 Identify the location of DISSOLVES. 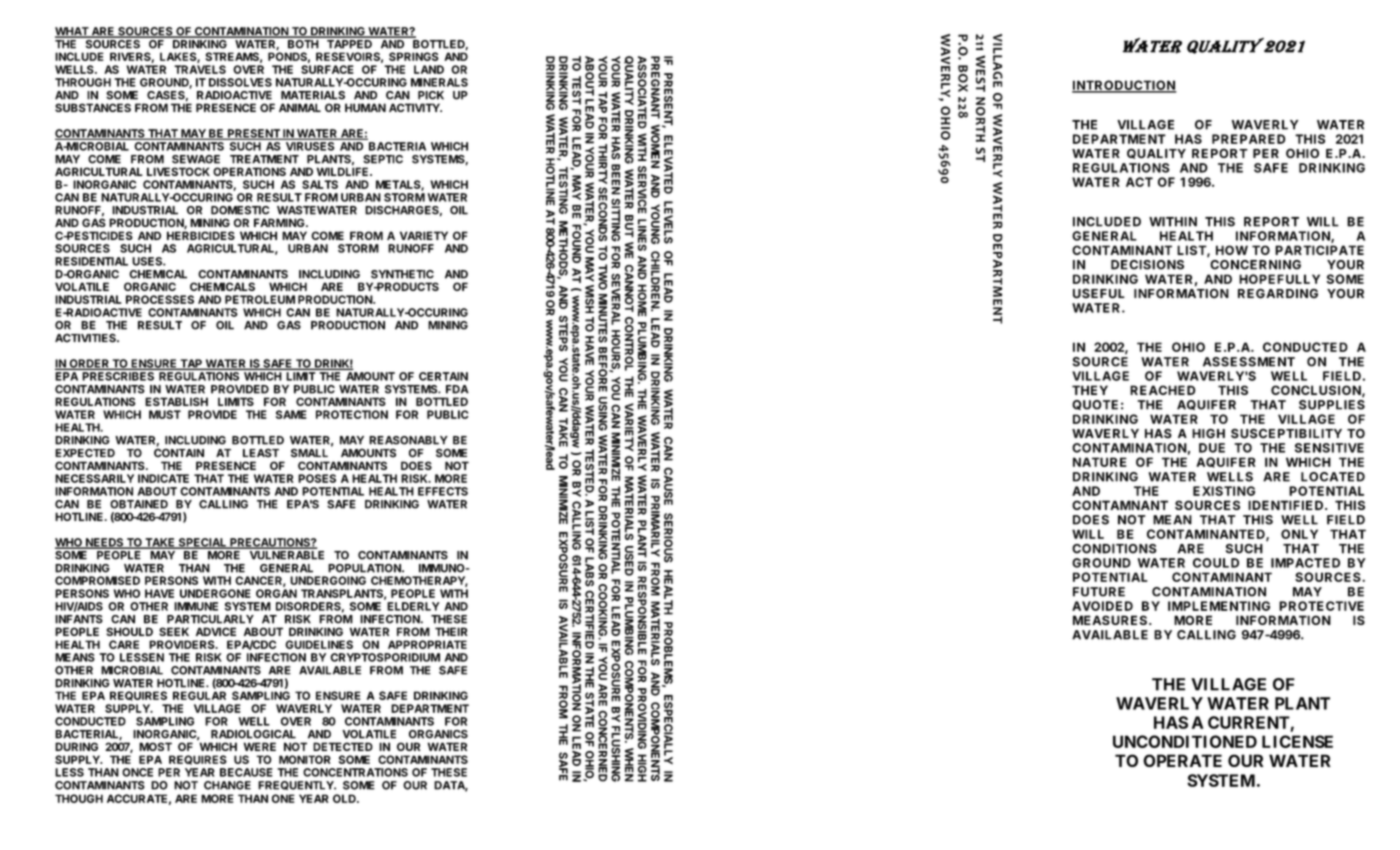
(240, 82).
